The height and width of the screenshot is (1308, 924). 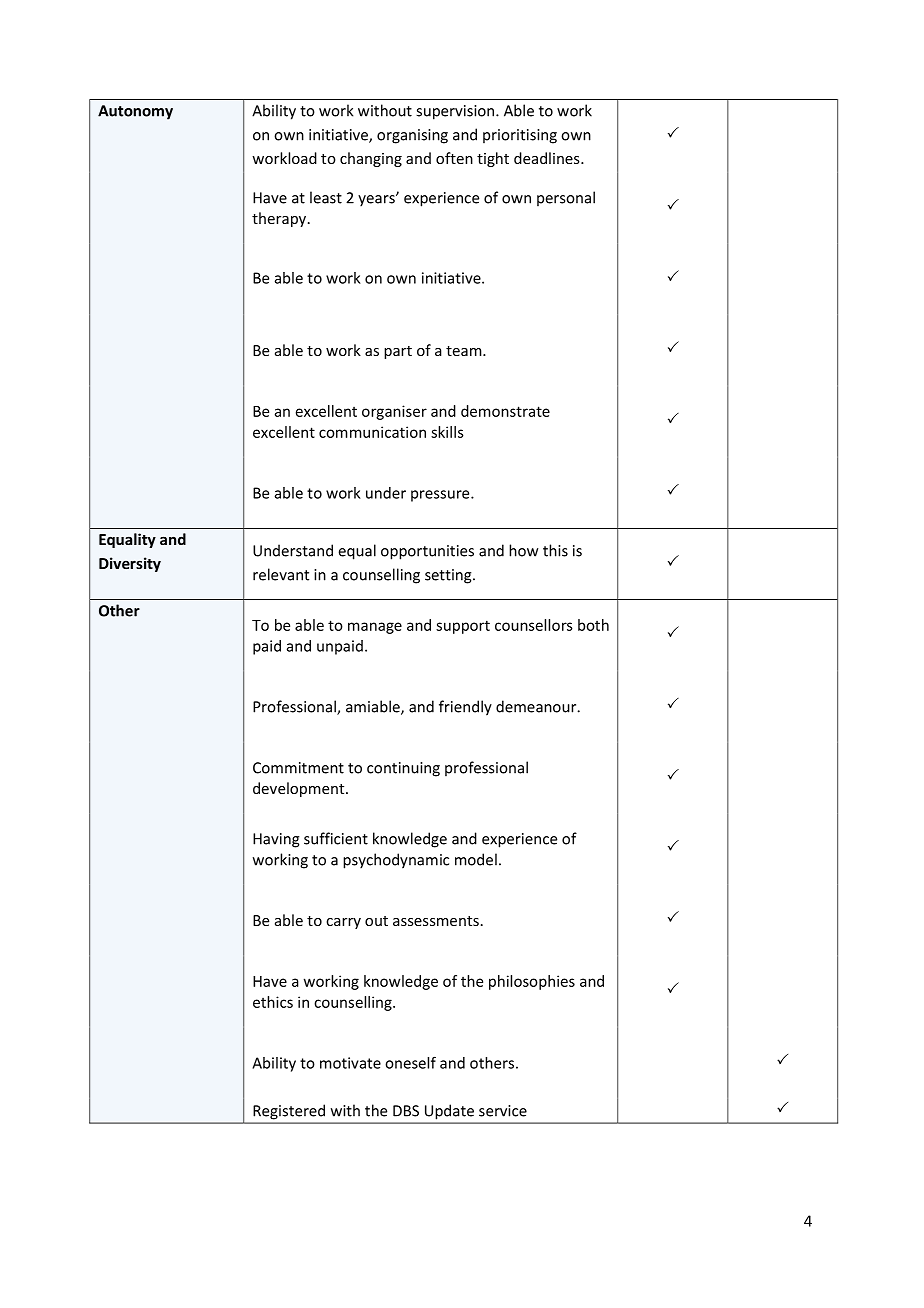 I want to click on continuing, so click(x=403, y=769).
